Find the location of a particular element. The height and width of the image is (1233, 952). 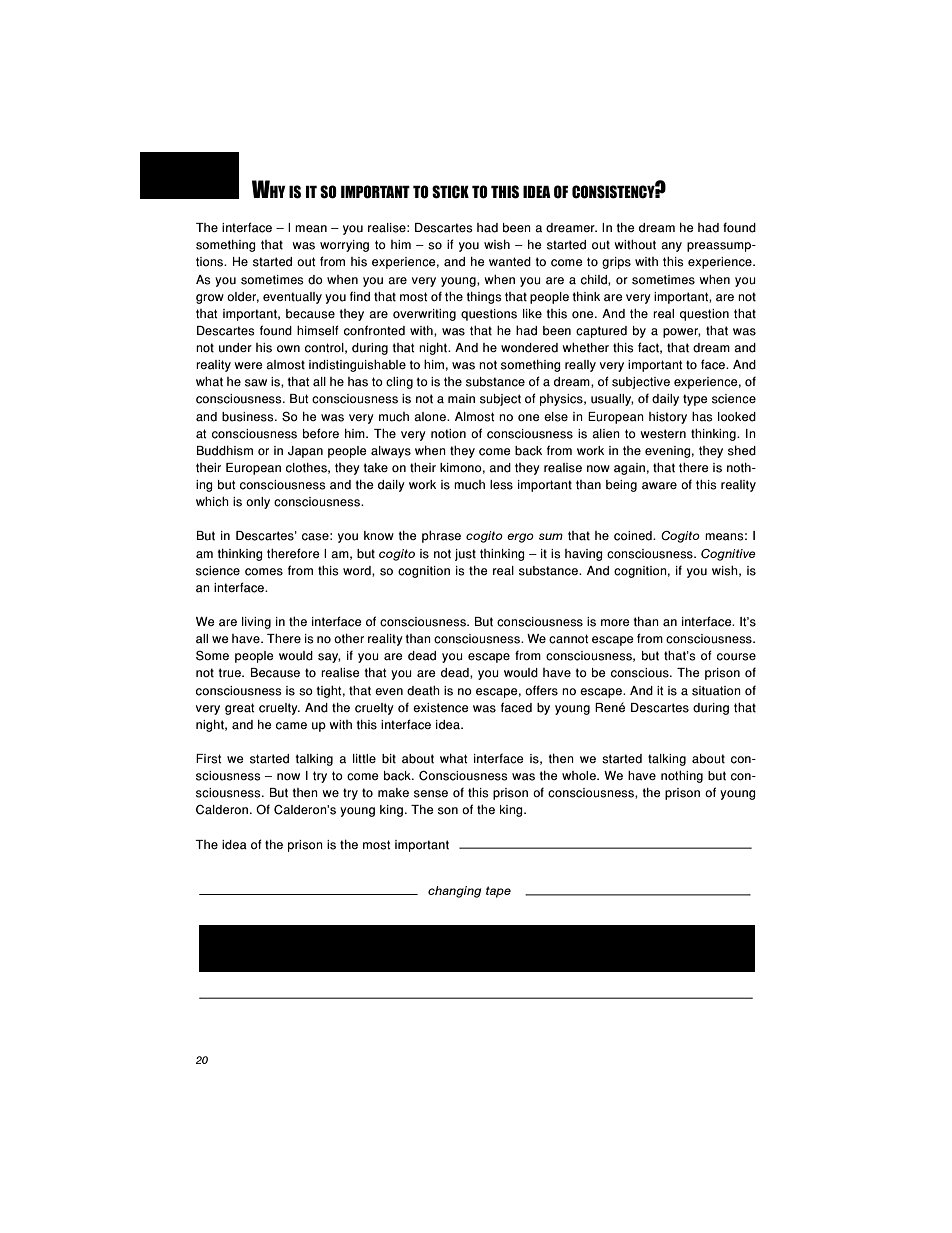

make is located at coordinates (393, 793).
